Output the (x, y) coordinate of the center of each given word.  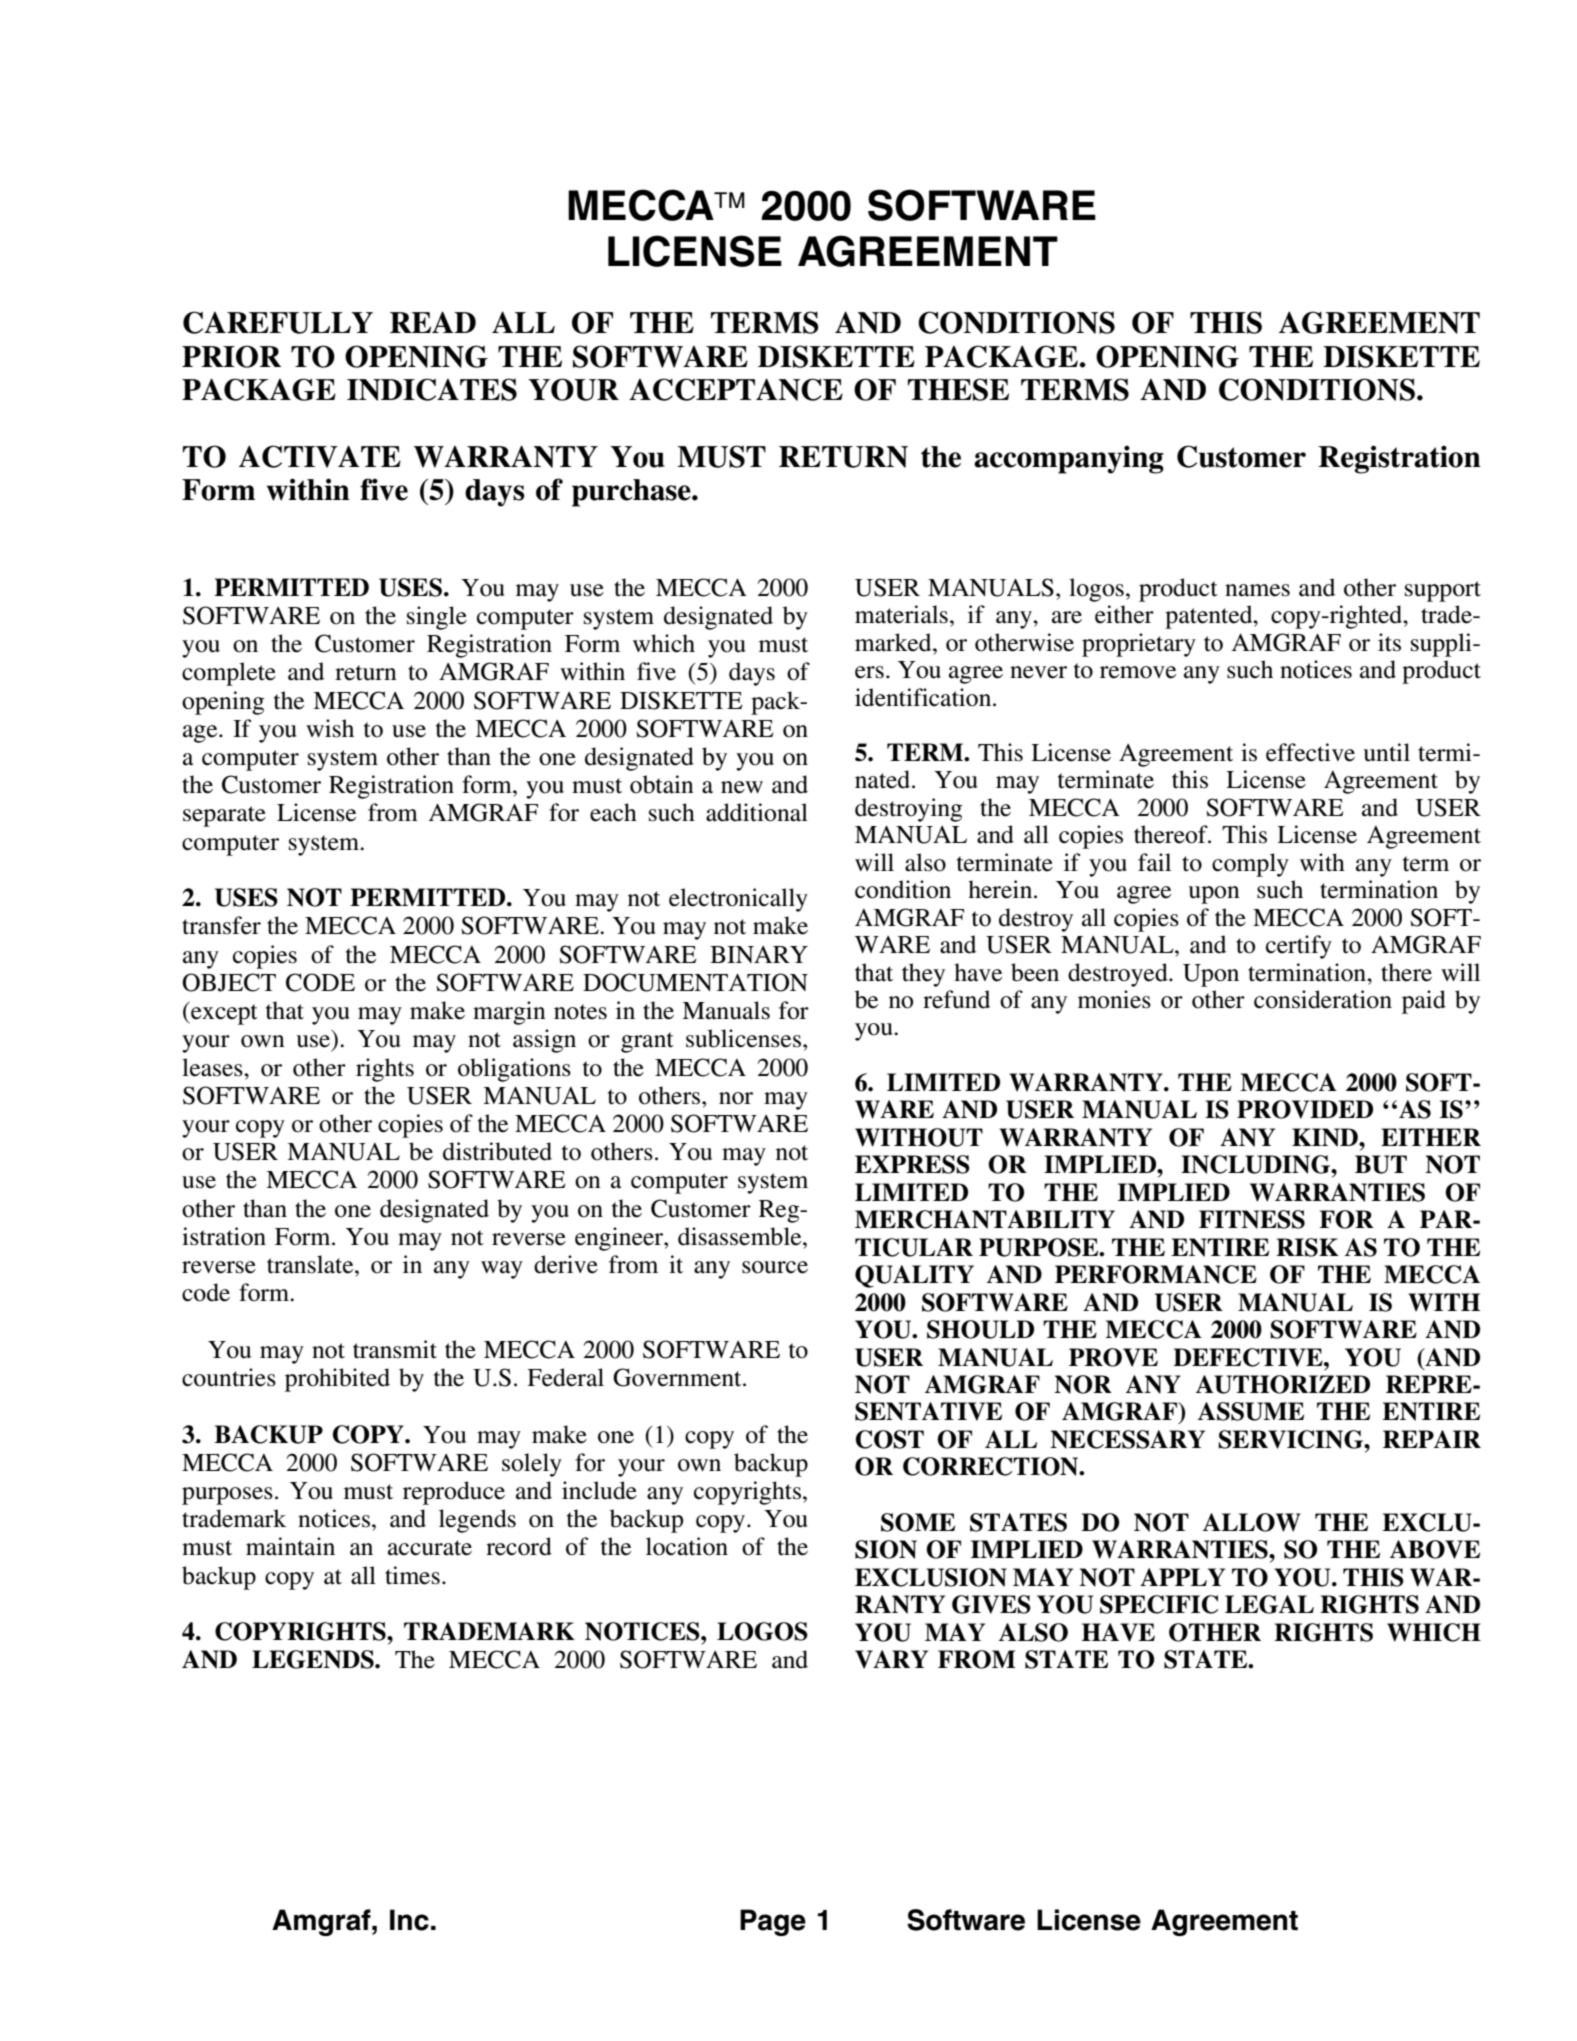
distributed (497, 1151)
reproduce (454, 1493)
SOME (918, 1522)
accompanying (1069, 459)
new (742, 787)
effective (1310, 752)
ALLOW (1252, 1522)
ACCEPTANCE (736, 389)
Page (773, 1922)
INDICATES (432, 389)
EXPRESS (912, 1164)
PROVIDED (1305, 1109)
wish (330, 728)
